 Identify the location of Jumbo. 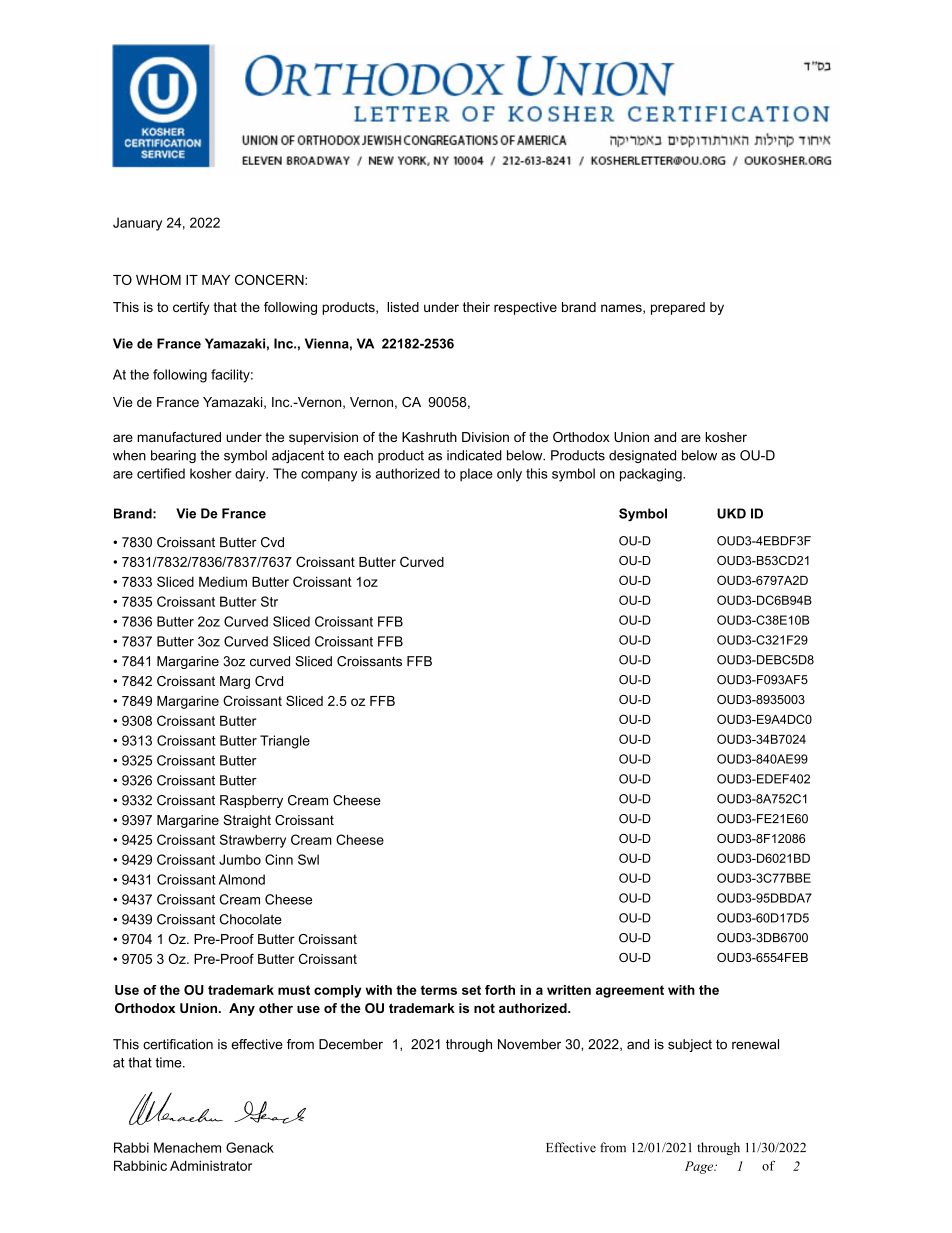
(240, 859).
